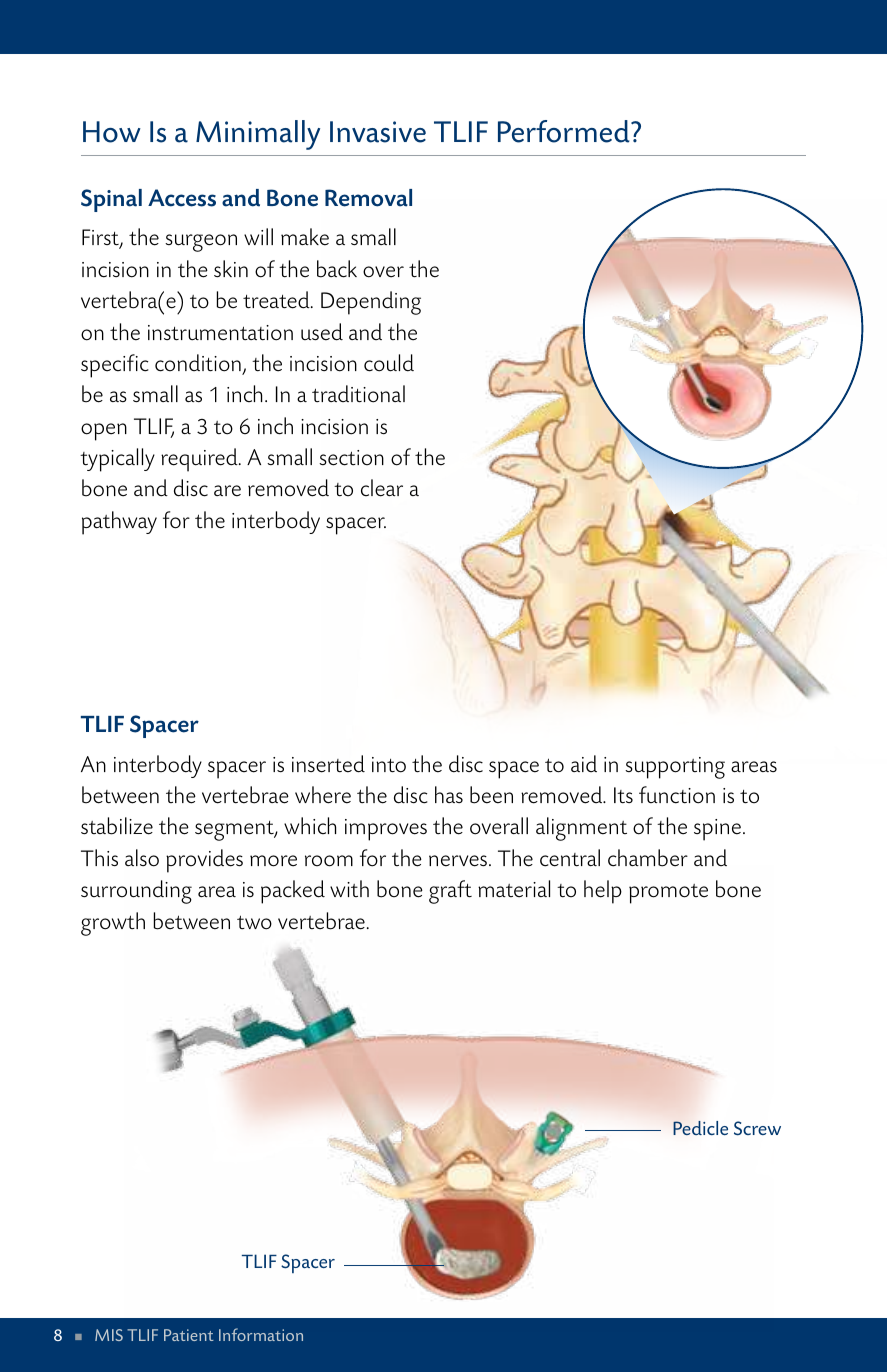 This screenshot has width=887, height=1372. I want to click on stabilize, so click(117, 826).
